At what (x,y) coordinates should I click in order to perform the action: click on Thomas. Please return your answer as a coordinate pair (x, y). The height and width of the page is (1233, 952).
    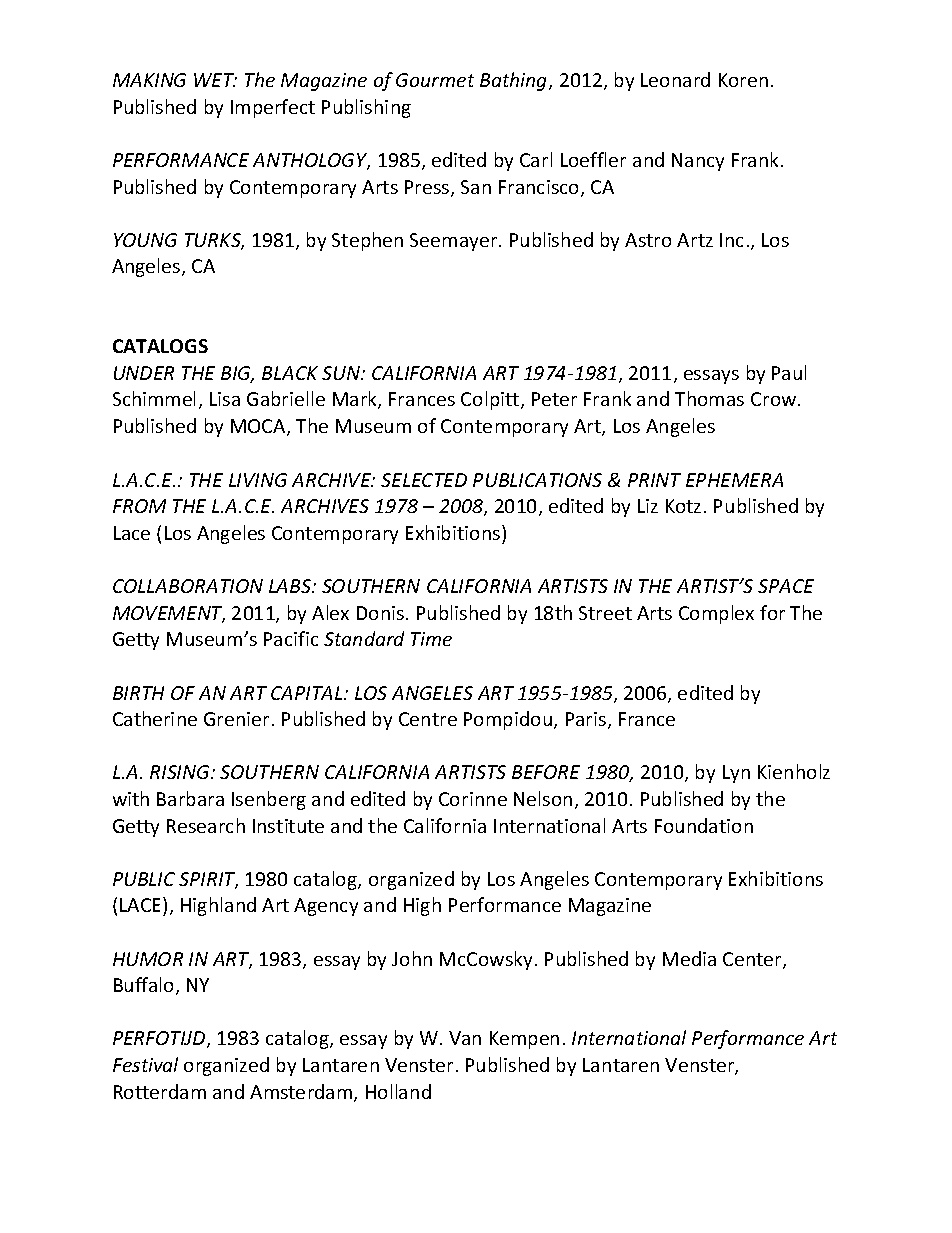
    Looking at the image, I should click on (709, 398).
